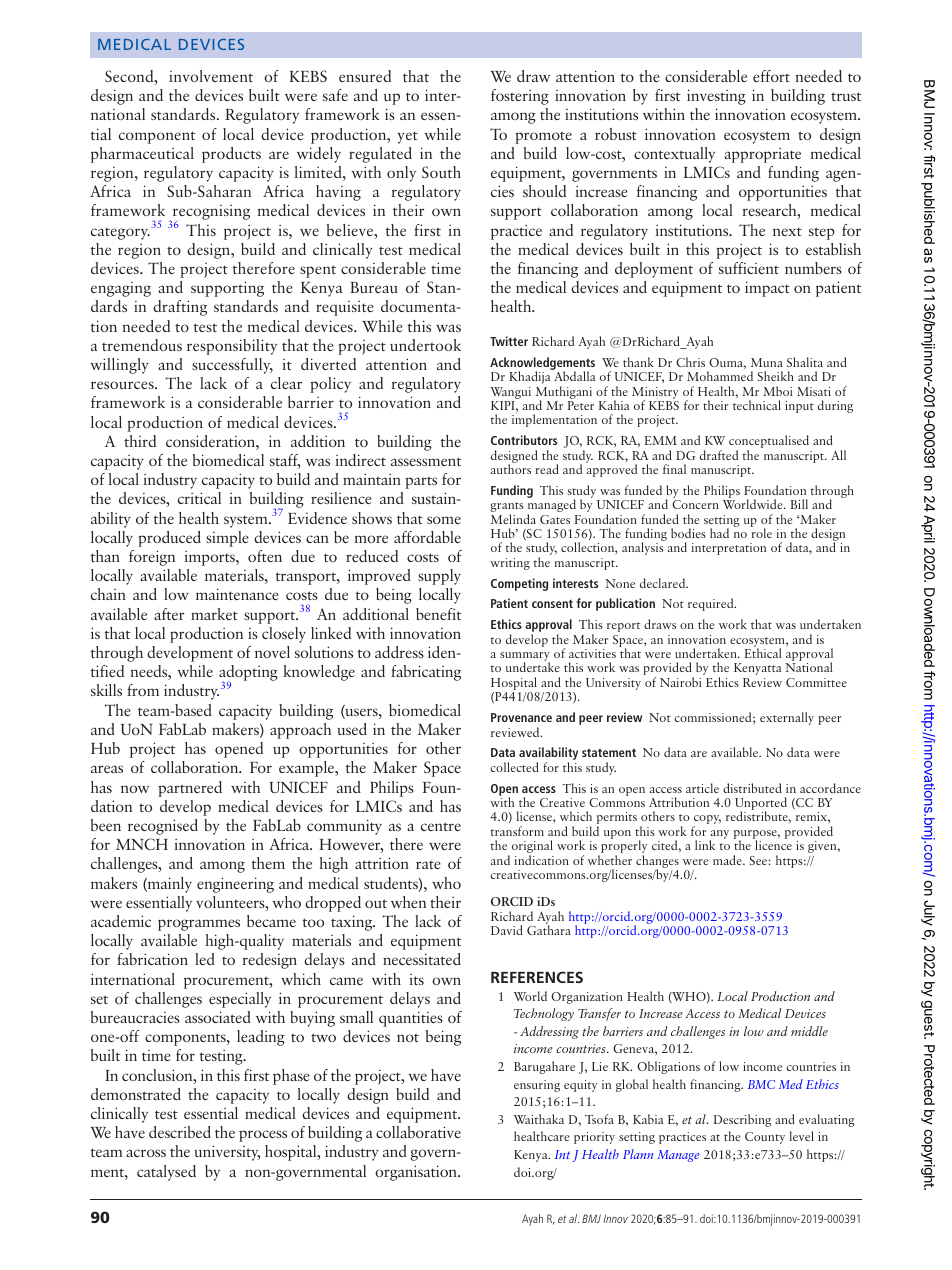 This image has height=1270, width=952. Describe the element at coordinates (712, 604) in the image. I see `required` at that location.
